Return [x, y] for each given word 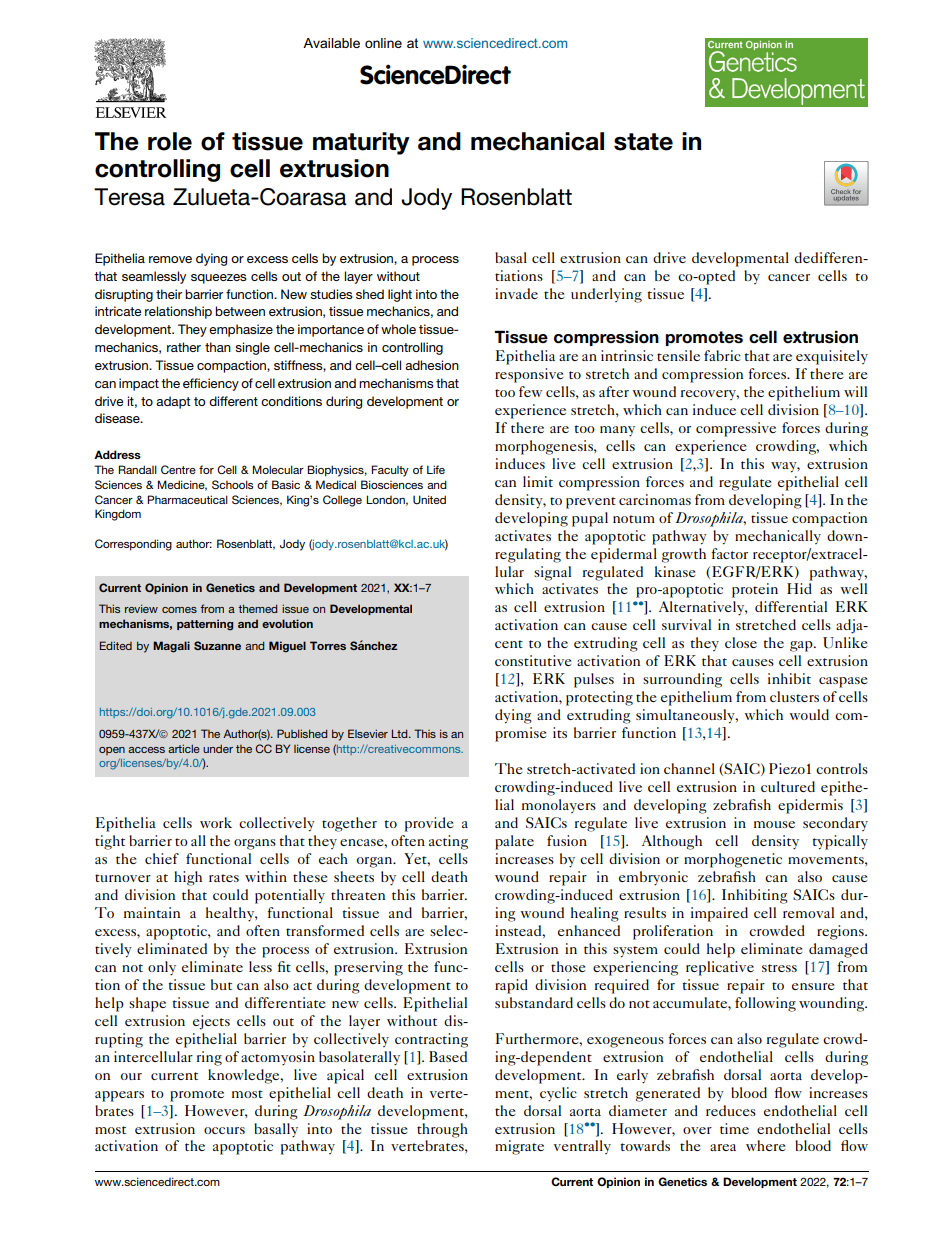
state [643, 142]
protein [755, 590]
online [383, 43]
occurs [224, 1130]
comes [179, 610]
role [170, 141]
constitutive [533, 660]
